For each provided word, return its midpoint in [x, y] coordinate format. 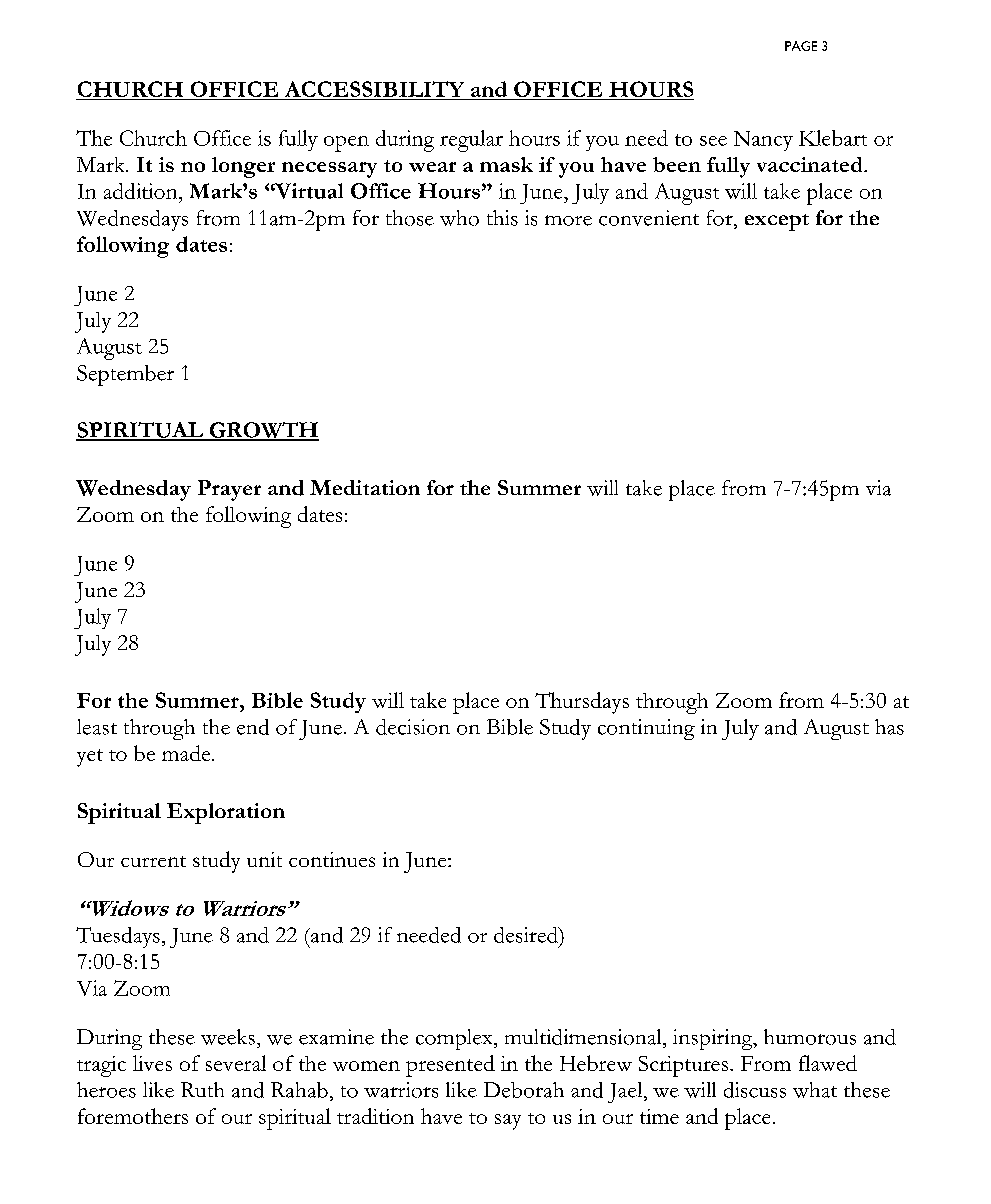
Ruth [202, 1089]
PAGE [801, 46]
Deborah [524, 1090]
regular [471, 141]
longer [243, 167]
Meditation [365, 487]
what [815, 1090]
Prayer [229, 490]
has [889, 727]
